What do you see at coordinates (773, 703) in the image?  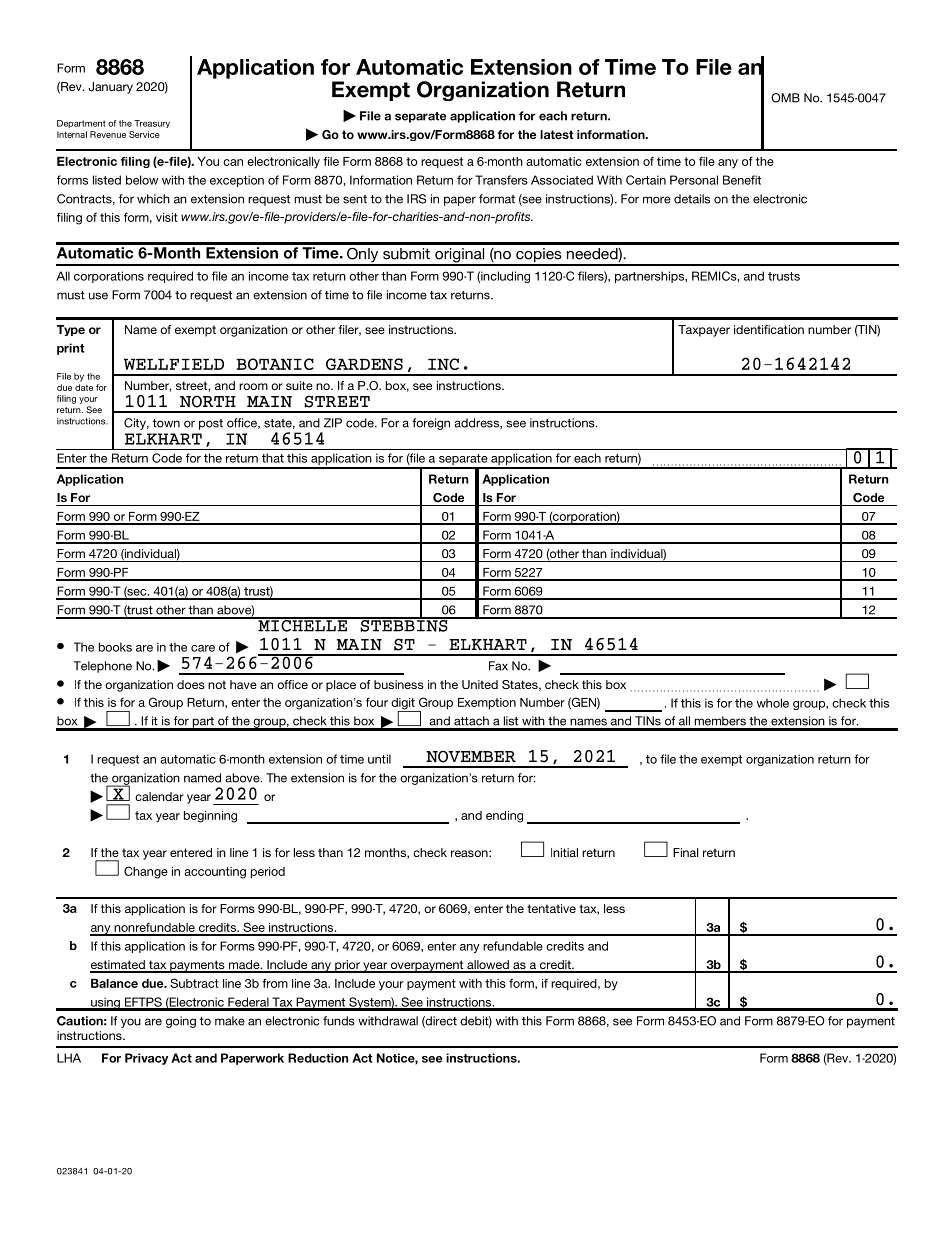 I see `whole` at bounding box center [773, 703].
